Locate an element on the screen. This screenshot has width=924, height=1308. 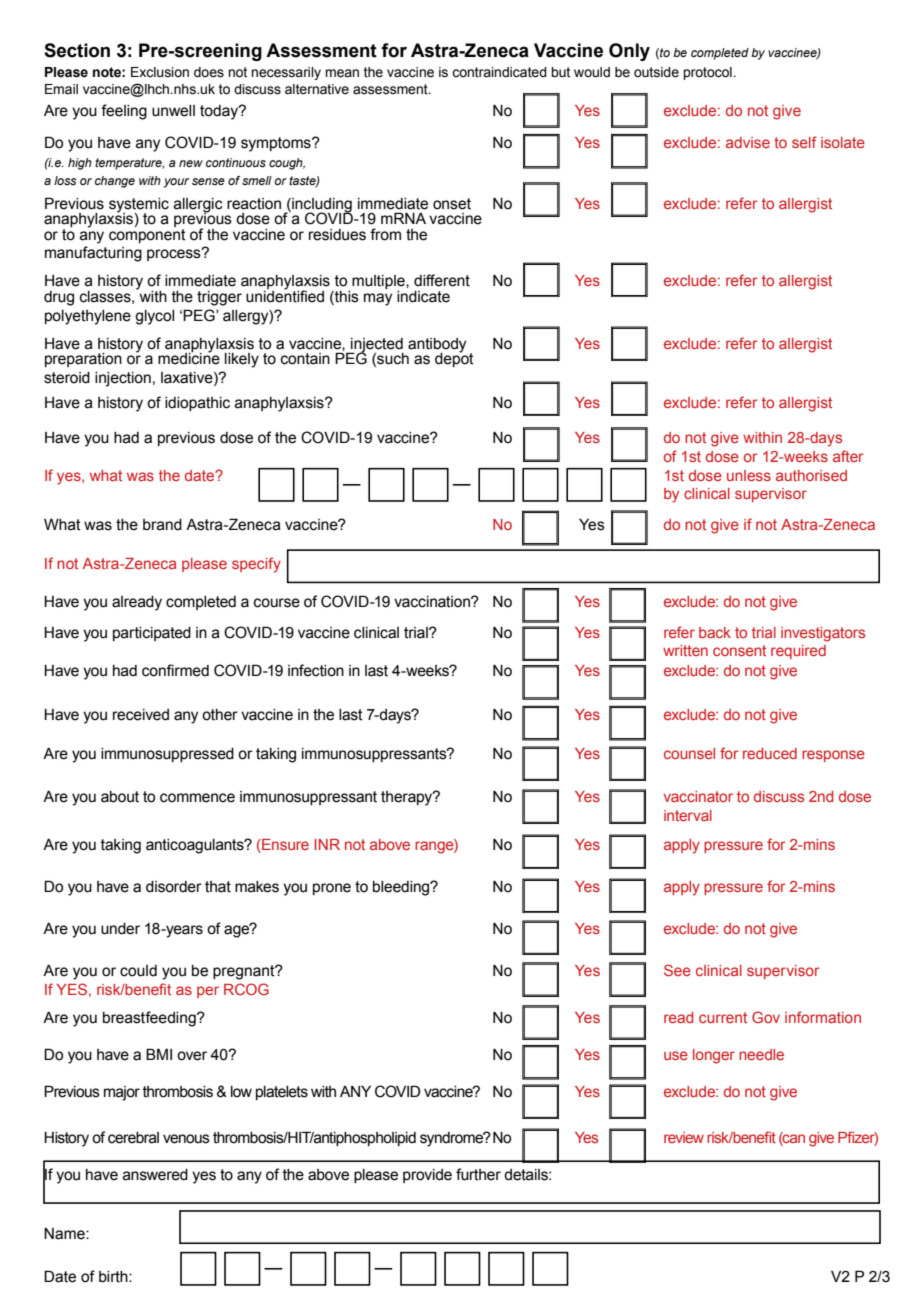
under is located at coordinates (120, 929).
